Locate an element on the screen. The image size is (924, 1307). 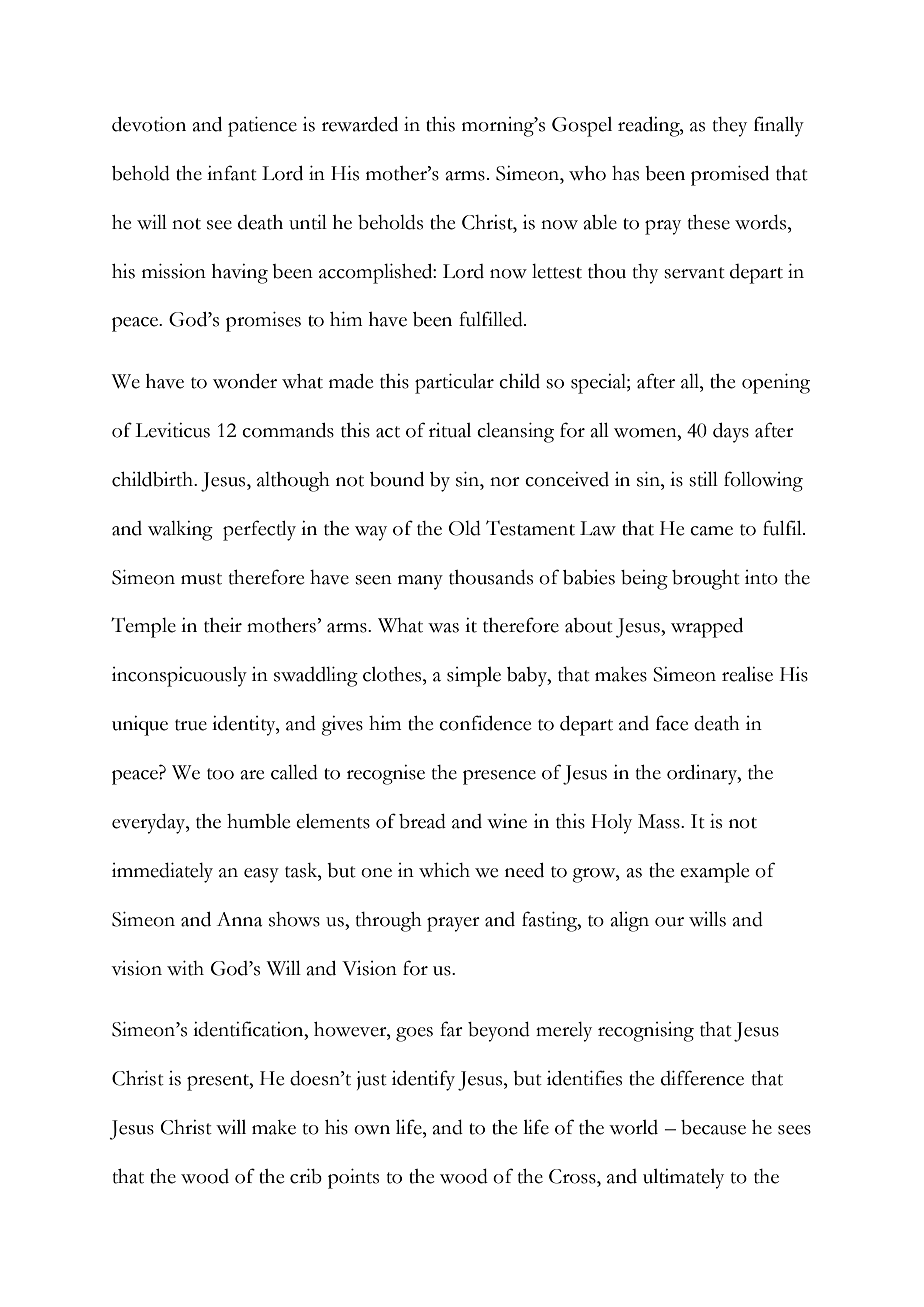
nor is located at coordinates (505, 482).
